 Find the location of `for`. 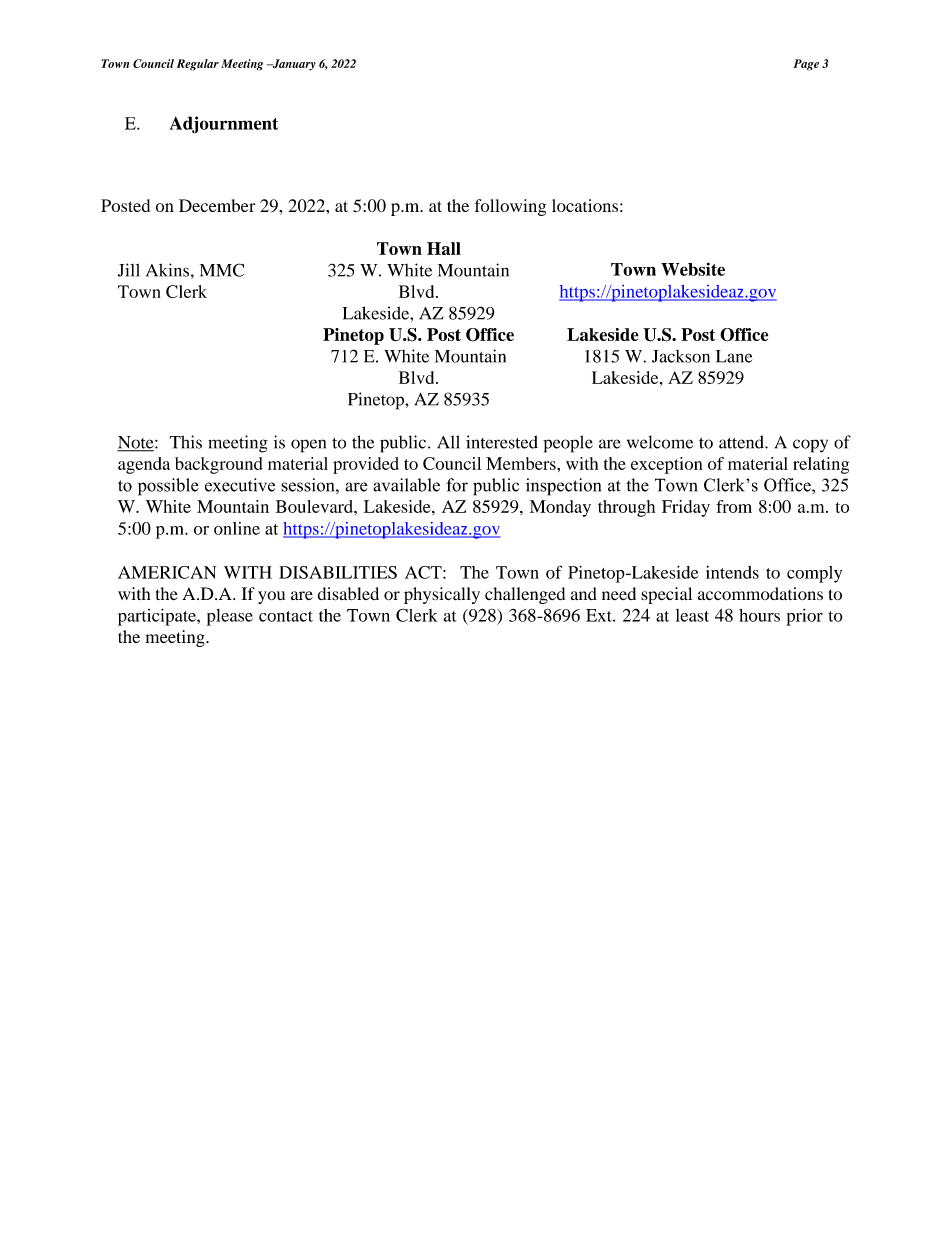

for is located at coordinates (457, 485).
